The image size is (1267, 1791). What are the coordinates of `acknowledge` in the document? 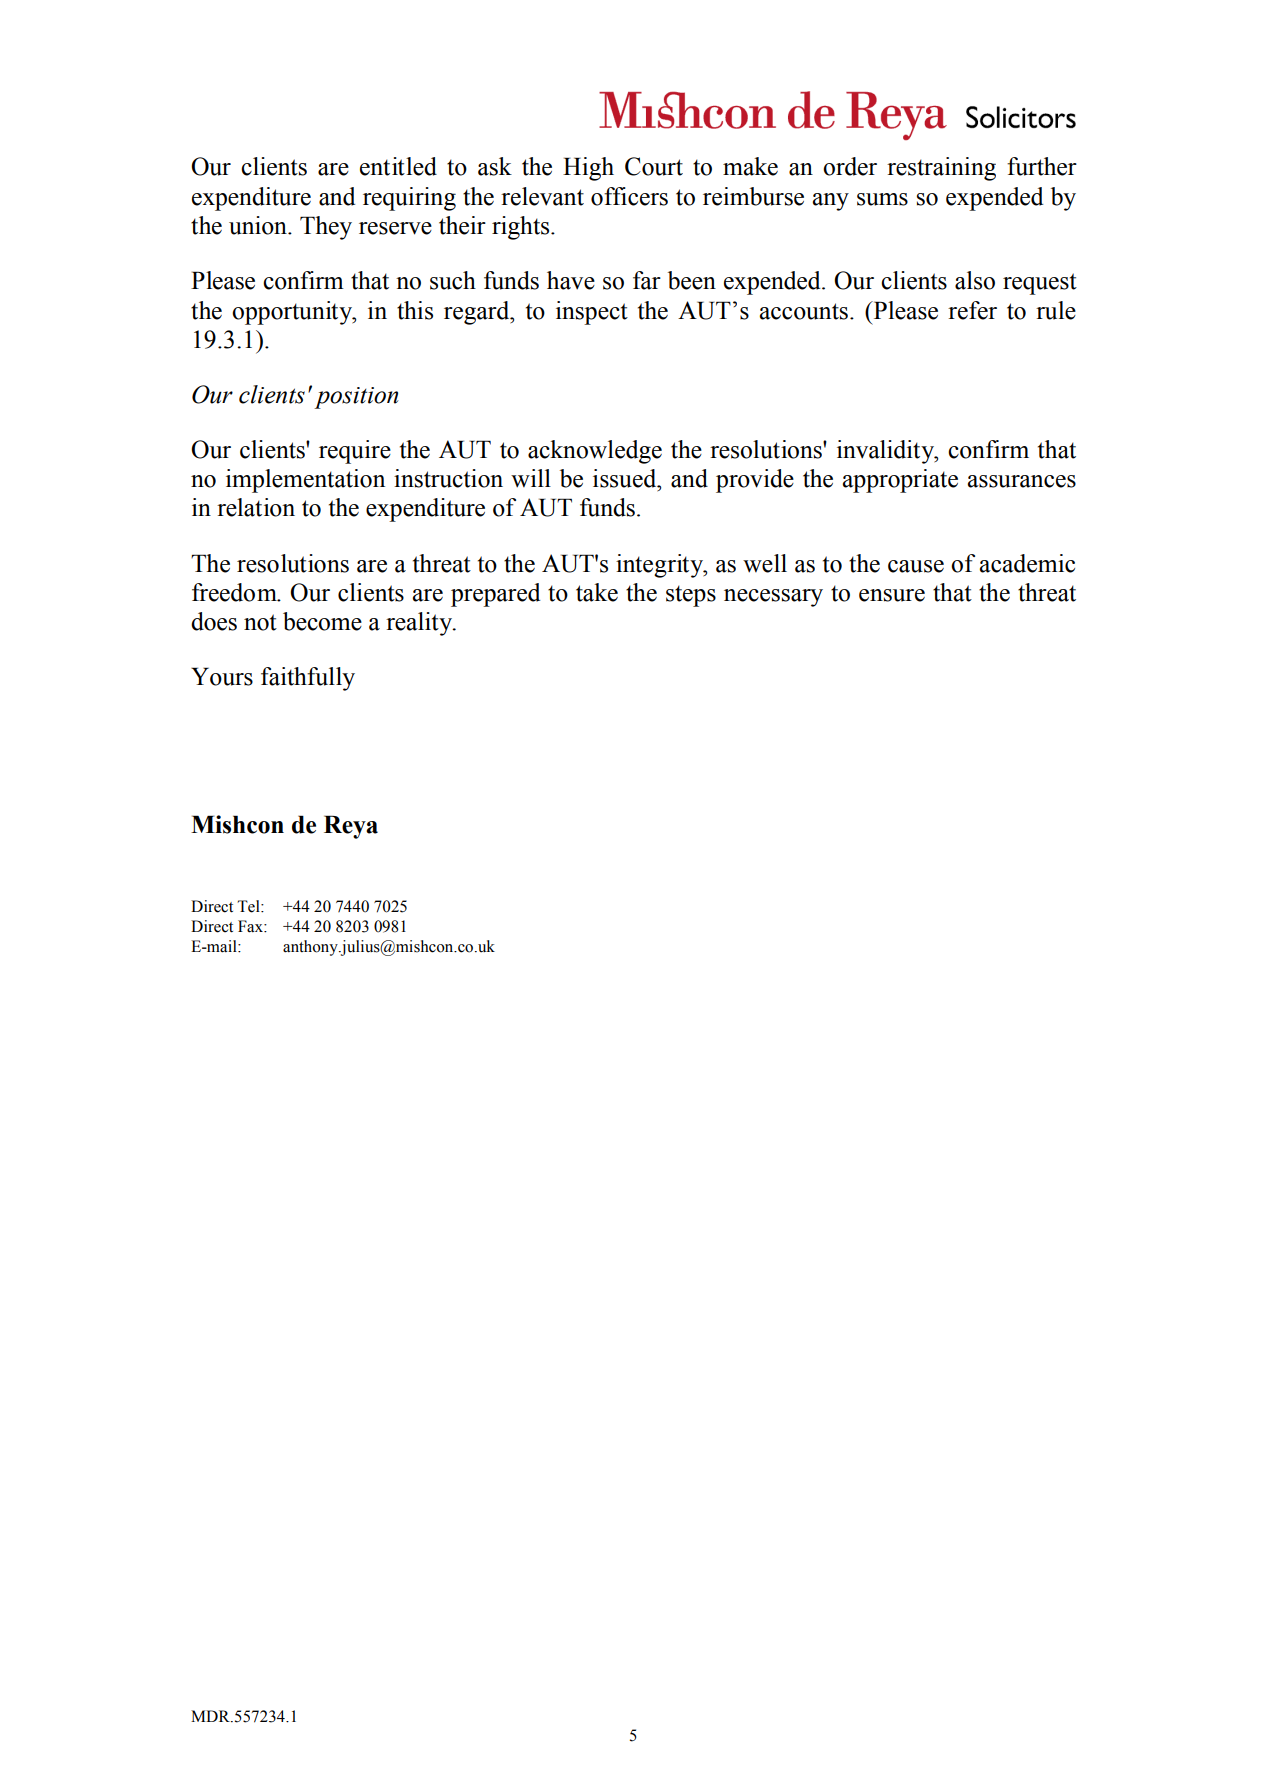 It's located at (595, 452).
